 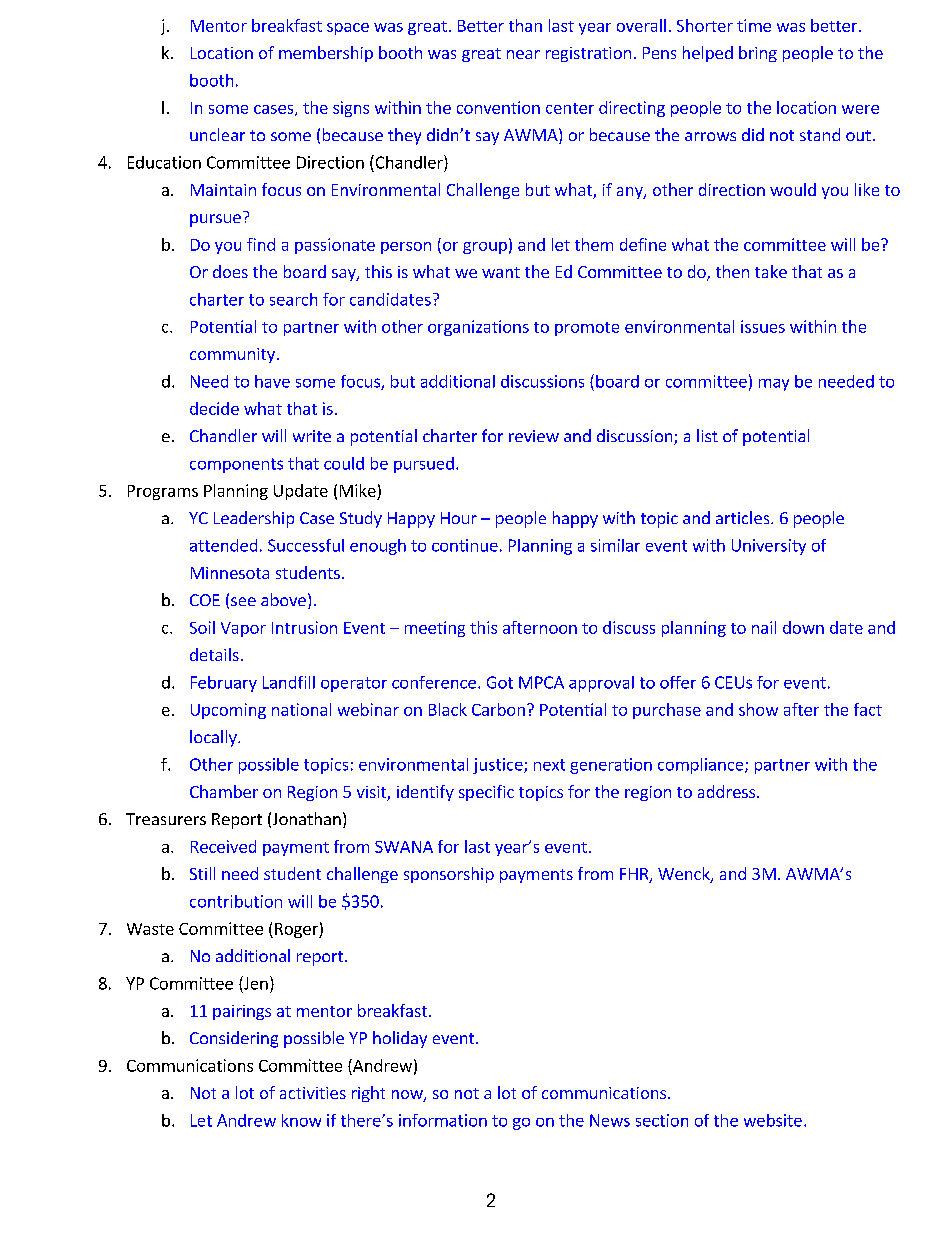 I want to click on membership, so click(x=326, y=54).
